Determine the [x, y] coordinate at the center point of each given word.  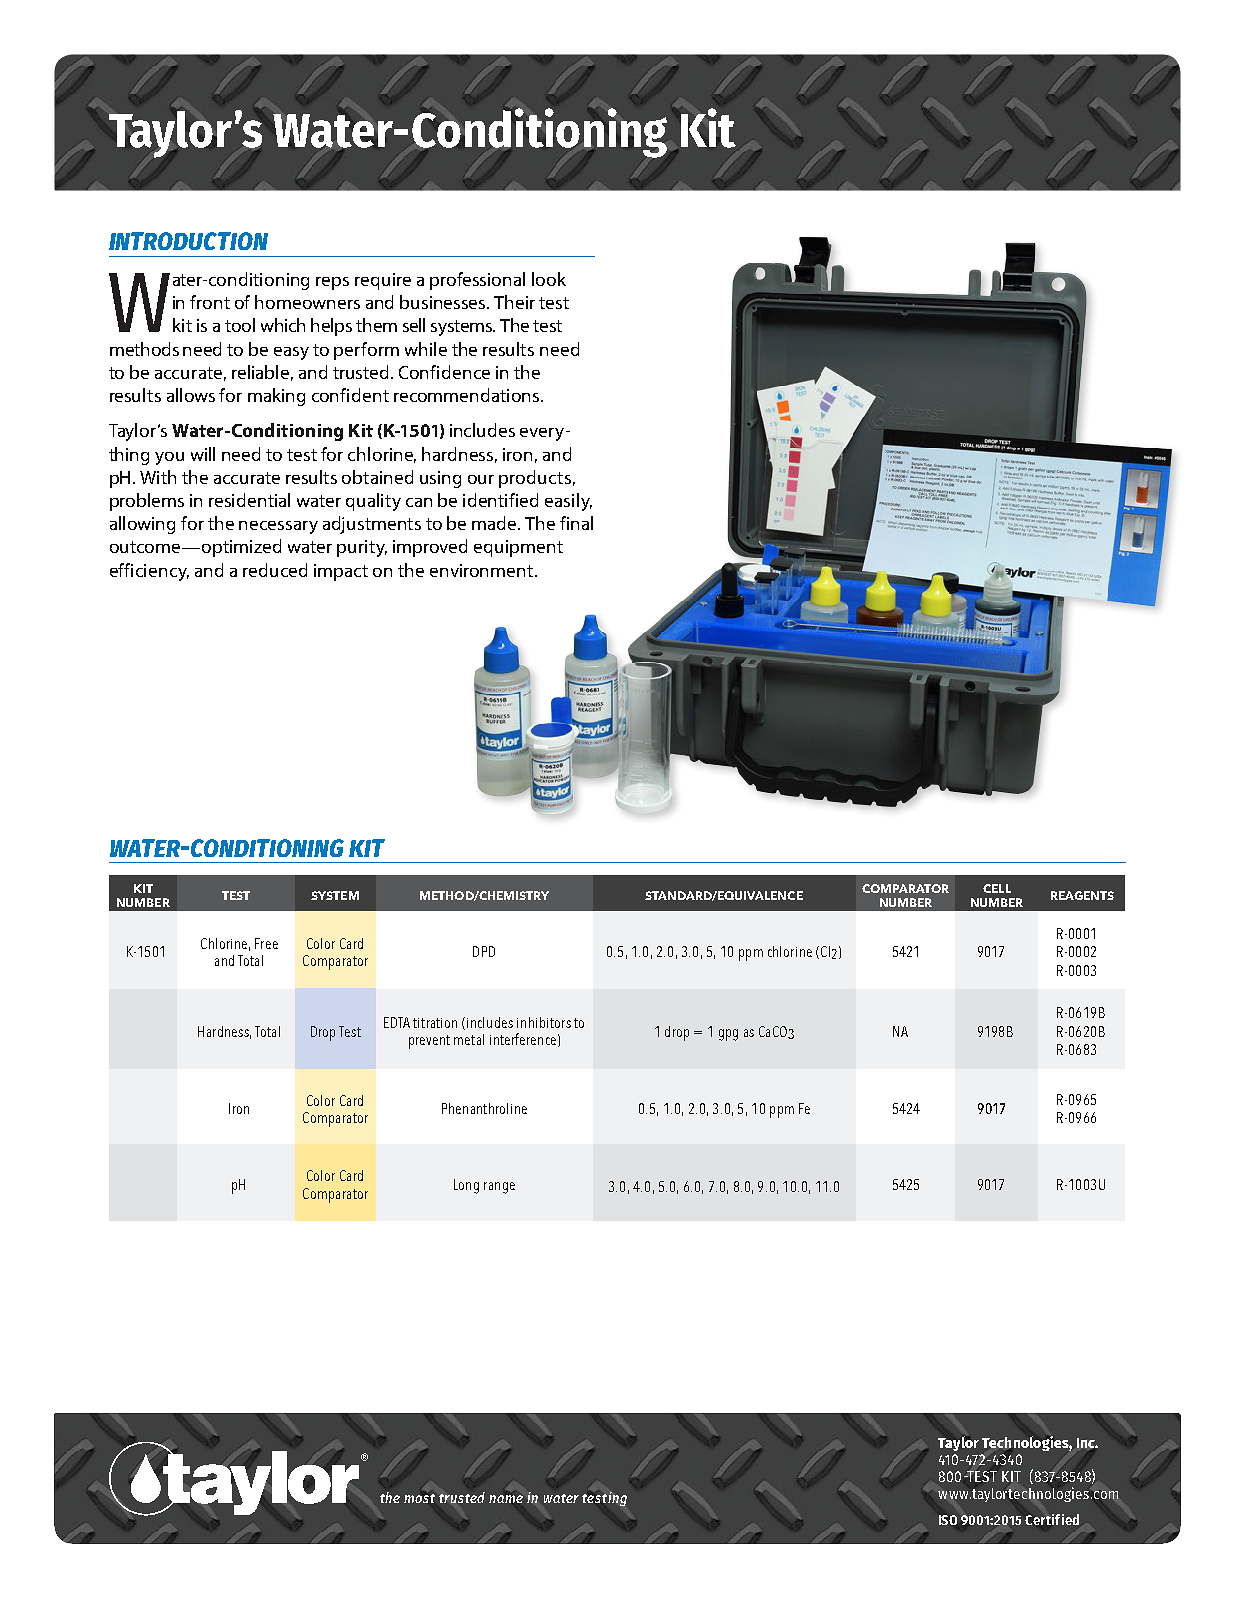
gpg [728, 1035]
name [506, 1499]
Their [514, 302]
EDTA [397, 1022]
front [210, 302]
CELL [997, 888]
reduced [275, 570]
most [419, 1498]
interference [523, 1039]
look [549, 279]
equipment [518, 548]
